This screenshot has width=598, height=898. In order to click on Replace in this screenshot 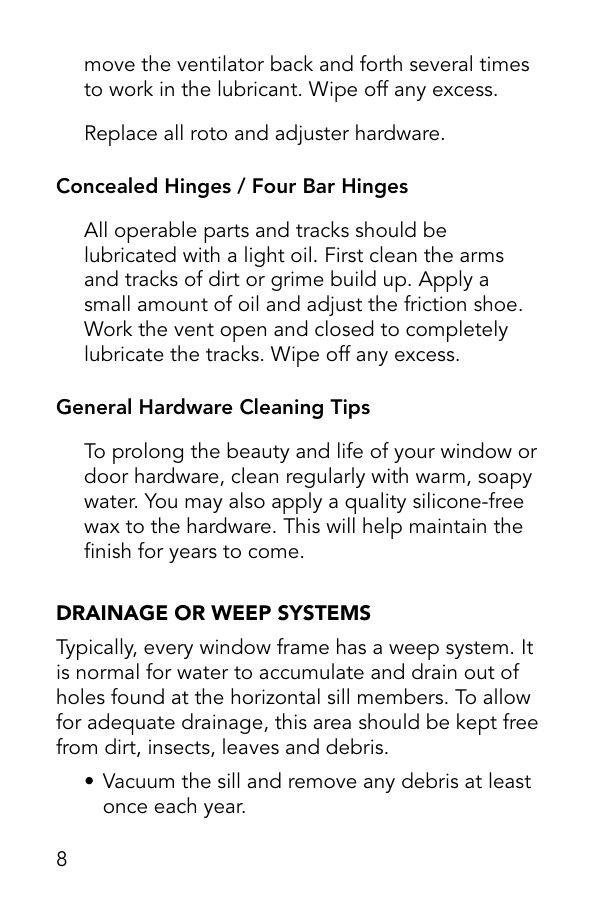, I will do `click(121, 135)`.
